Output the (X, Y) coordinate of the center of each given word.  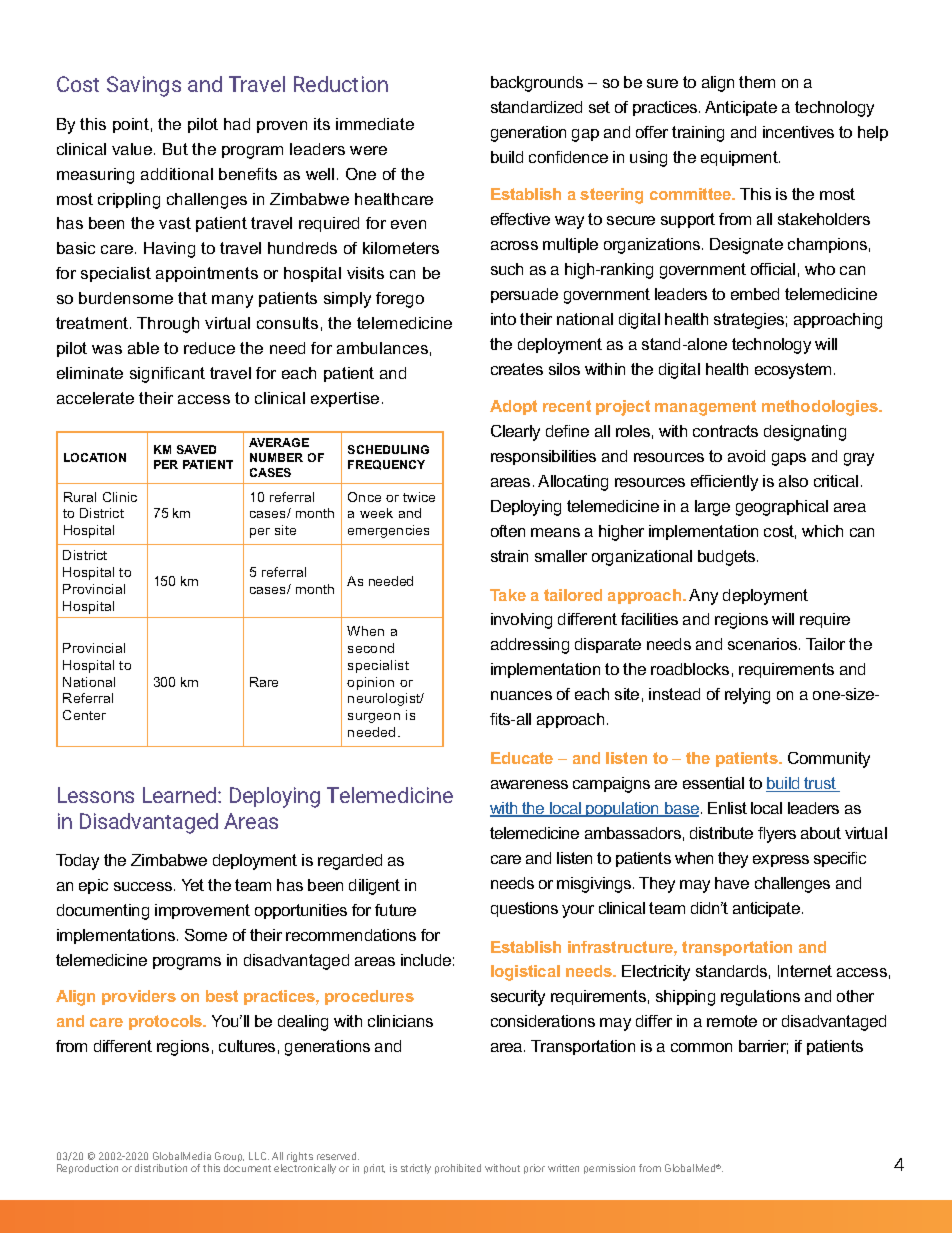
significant (167, 375)
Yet (193, 885)
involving (521, 621)
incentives (798, 132)
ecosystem (793, 371)
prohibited (458, 1169)
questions (524, 909)
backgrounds (537, 84)
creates (517, 369)
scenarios (764, 644)
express (781, 861)
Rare (264, 682)
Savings (144, 86)
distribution (161, 1168)
